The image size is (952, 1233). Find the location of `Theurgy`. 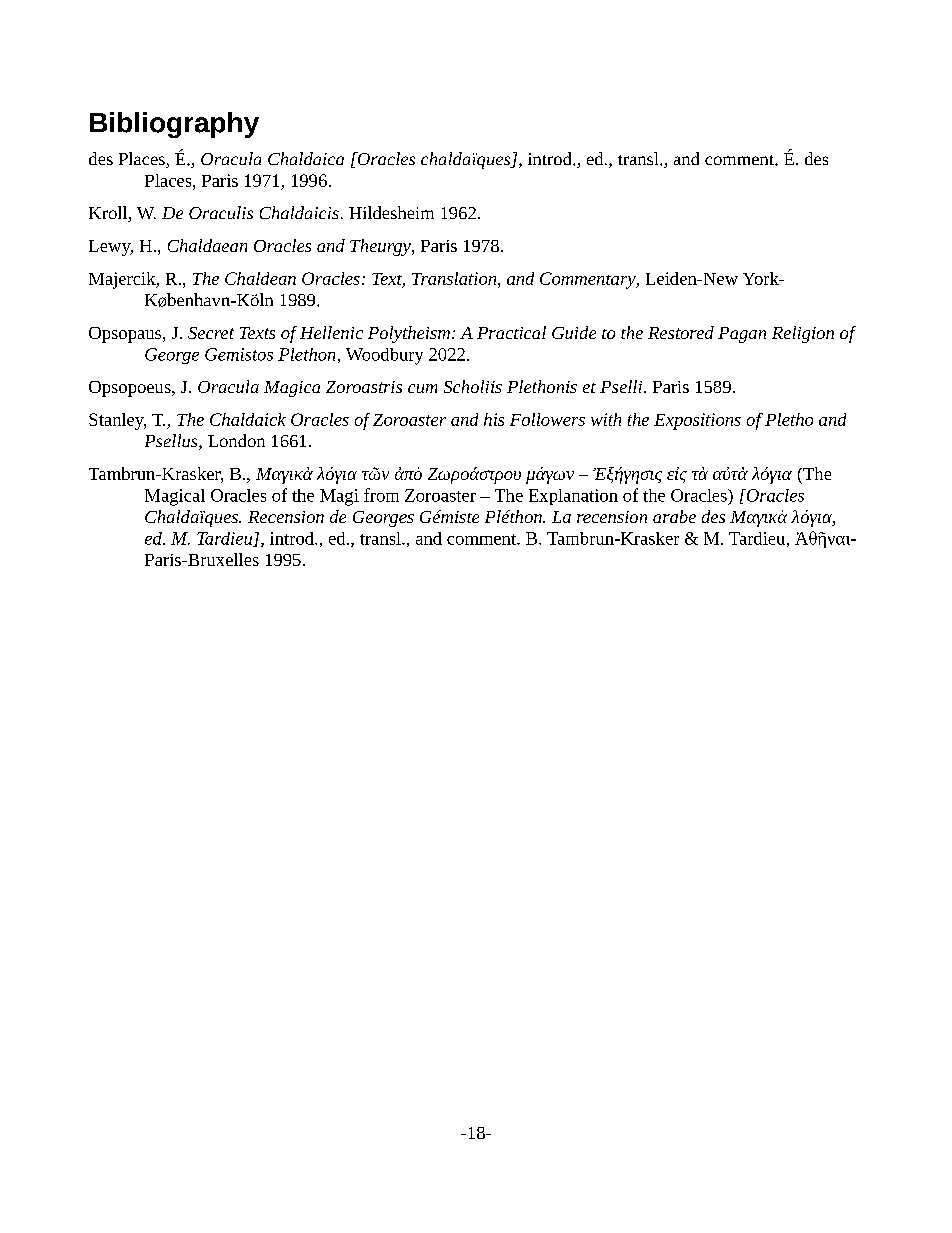

Theurgy is located at coordinates (381, 247).
